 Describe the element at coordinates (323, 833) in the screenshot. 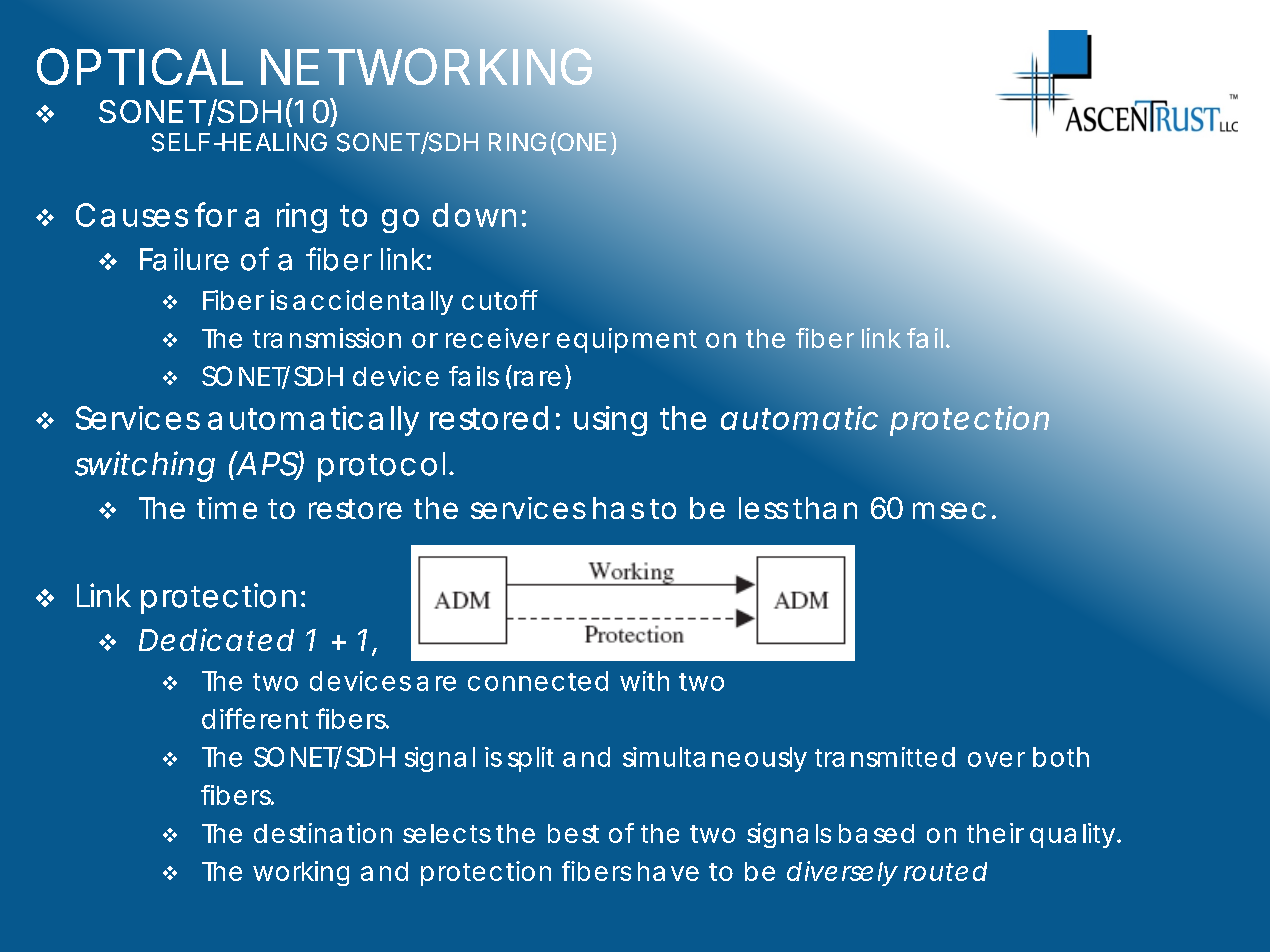

I see `destination` at that location.
